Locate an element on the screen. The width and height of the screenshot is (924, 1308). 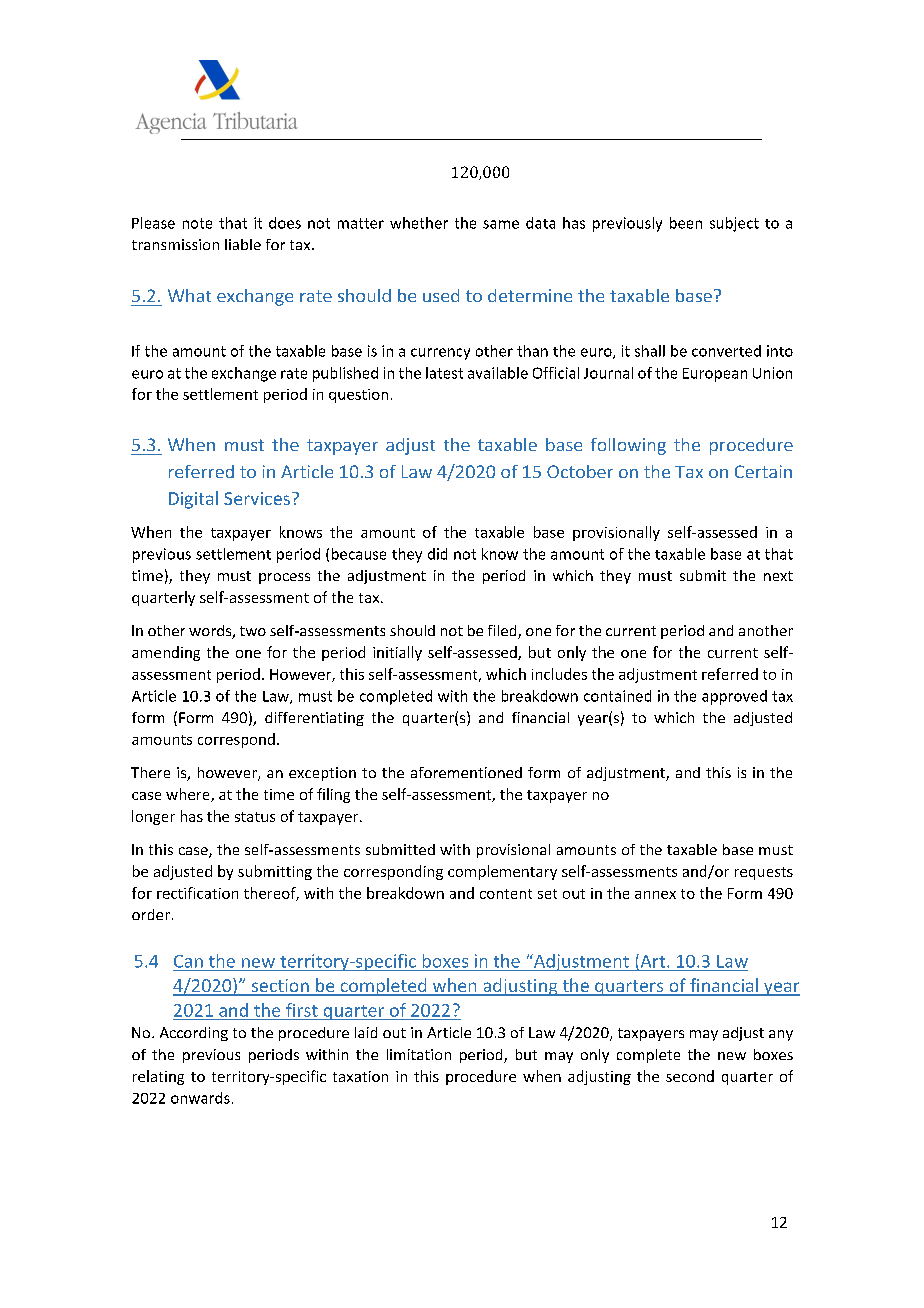
liable is located at coordinates (243, 244).
